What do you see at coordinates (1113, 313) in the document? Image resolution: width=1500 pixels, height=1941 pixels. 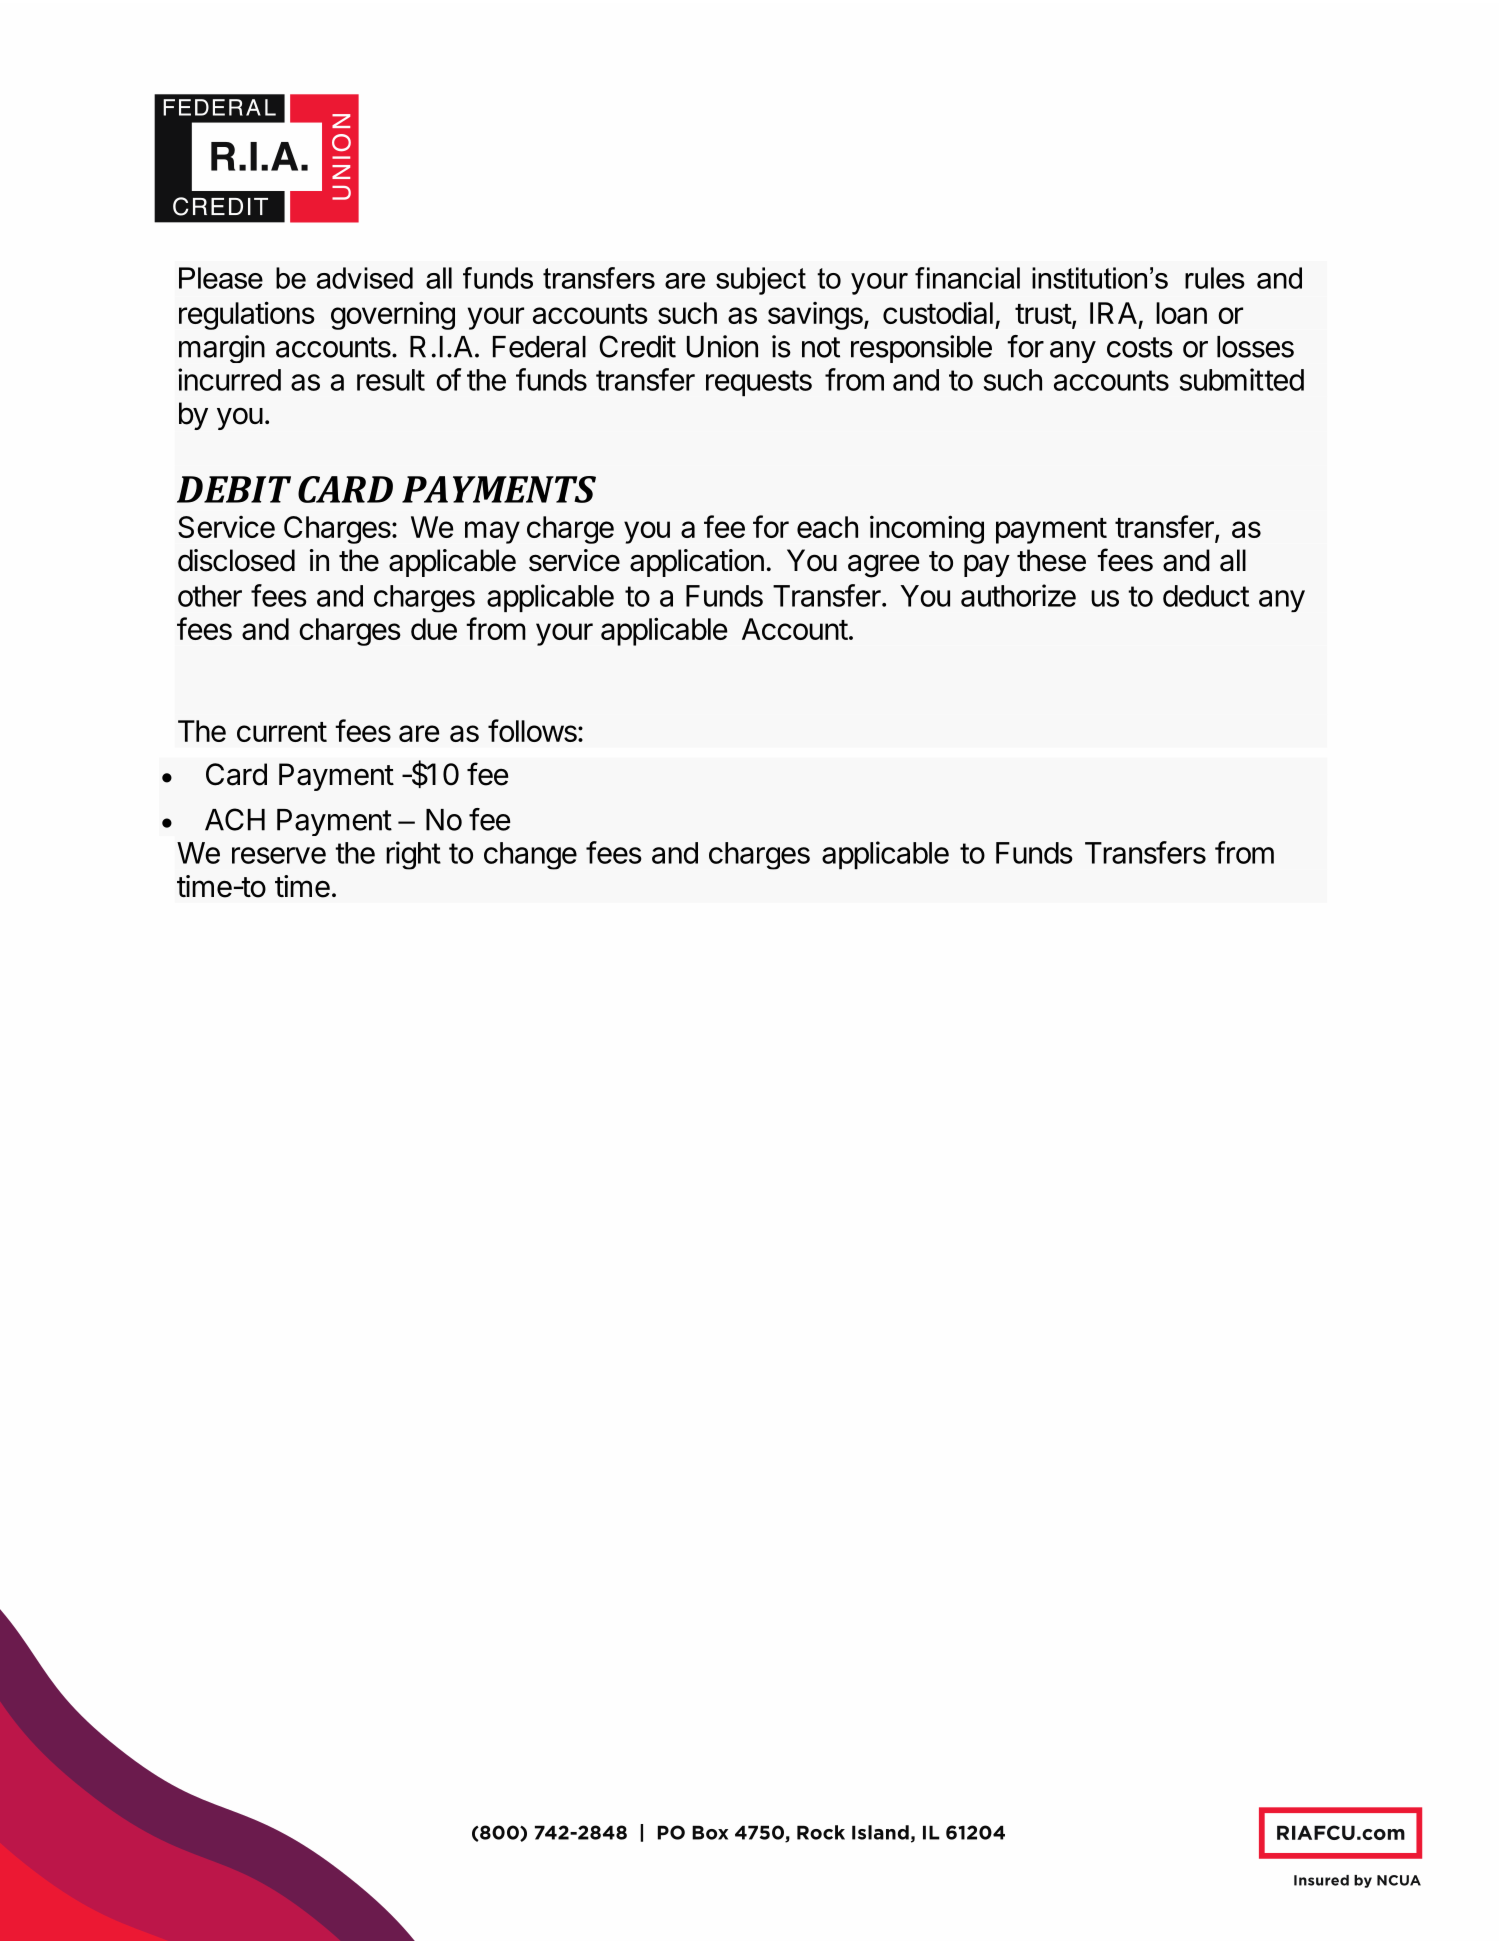 I see `IRA` at bounding box center [1113, 313].
